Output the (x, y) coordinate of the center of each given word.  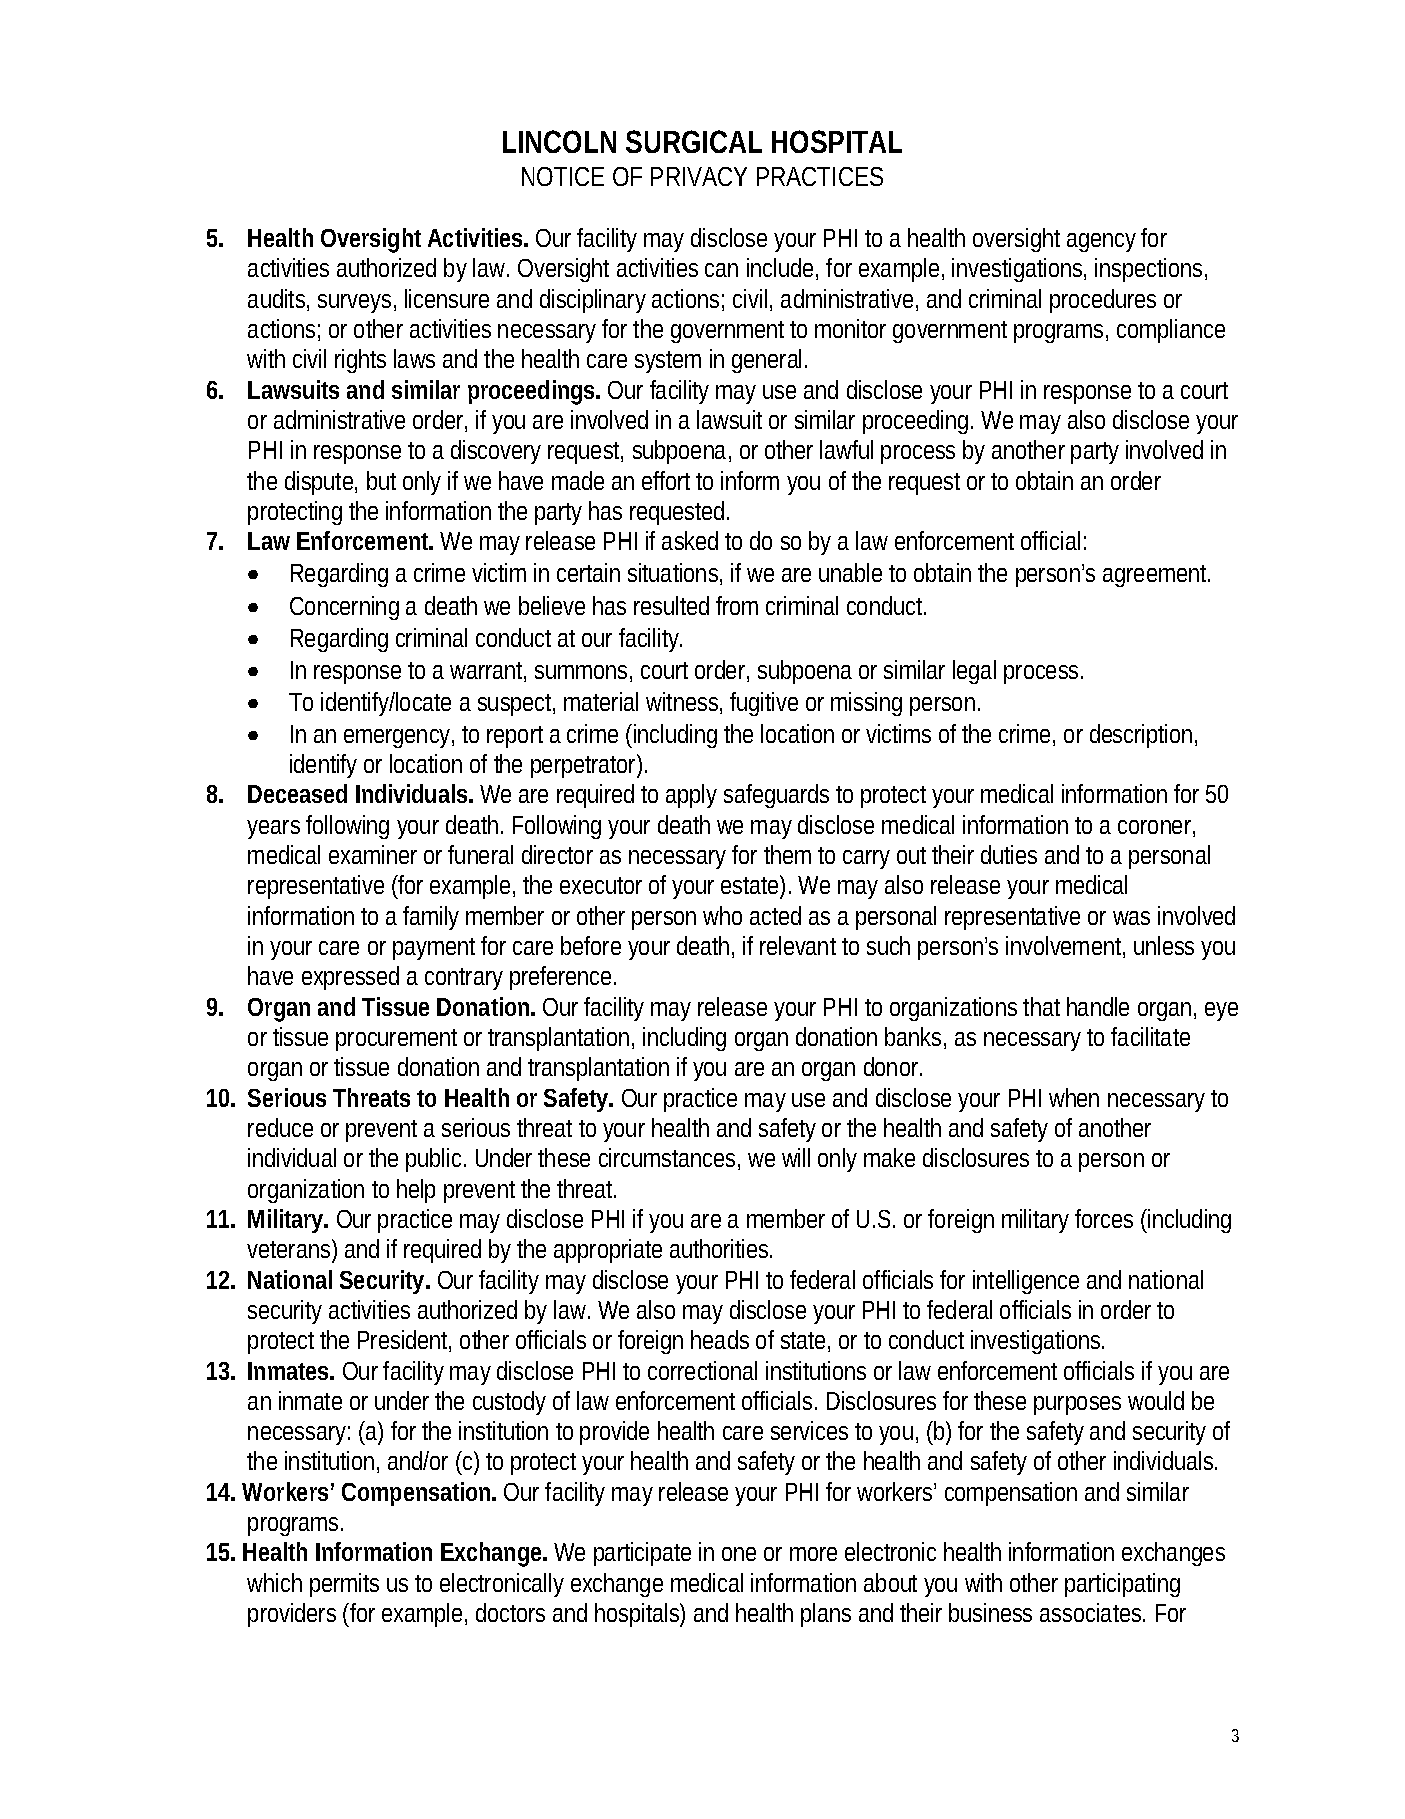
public (436, 1160)
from (737, 605)
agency (1101, 242)
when (1074, 1097)
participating (1122, 1585)
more (813, 1554)
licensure (447, 298)
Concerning (344, 608)
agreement (1156, 576)
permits (344, 1585)
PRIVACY (699, 176)
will (796, 1157)
